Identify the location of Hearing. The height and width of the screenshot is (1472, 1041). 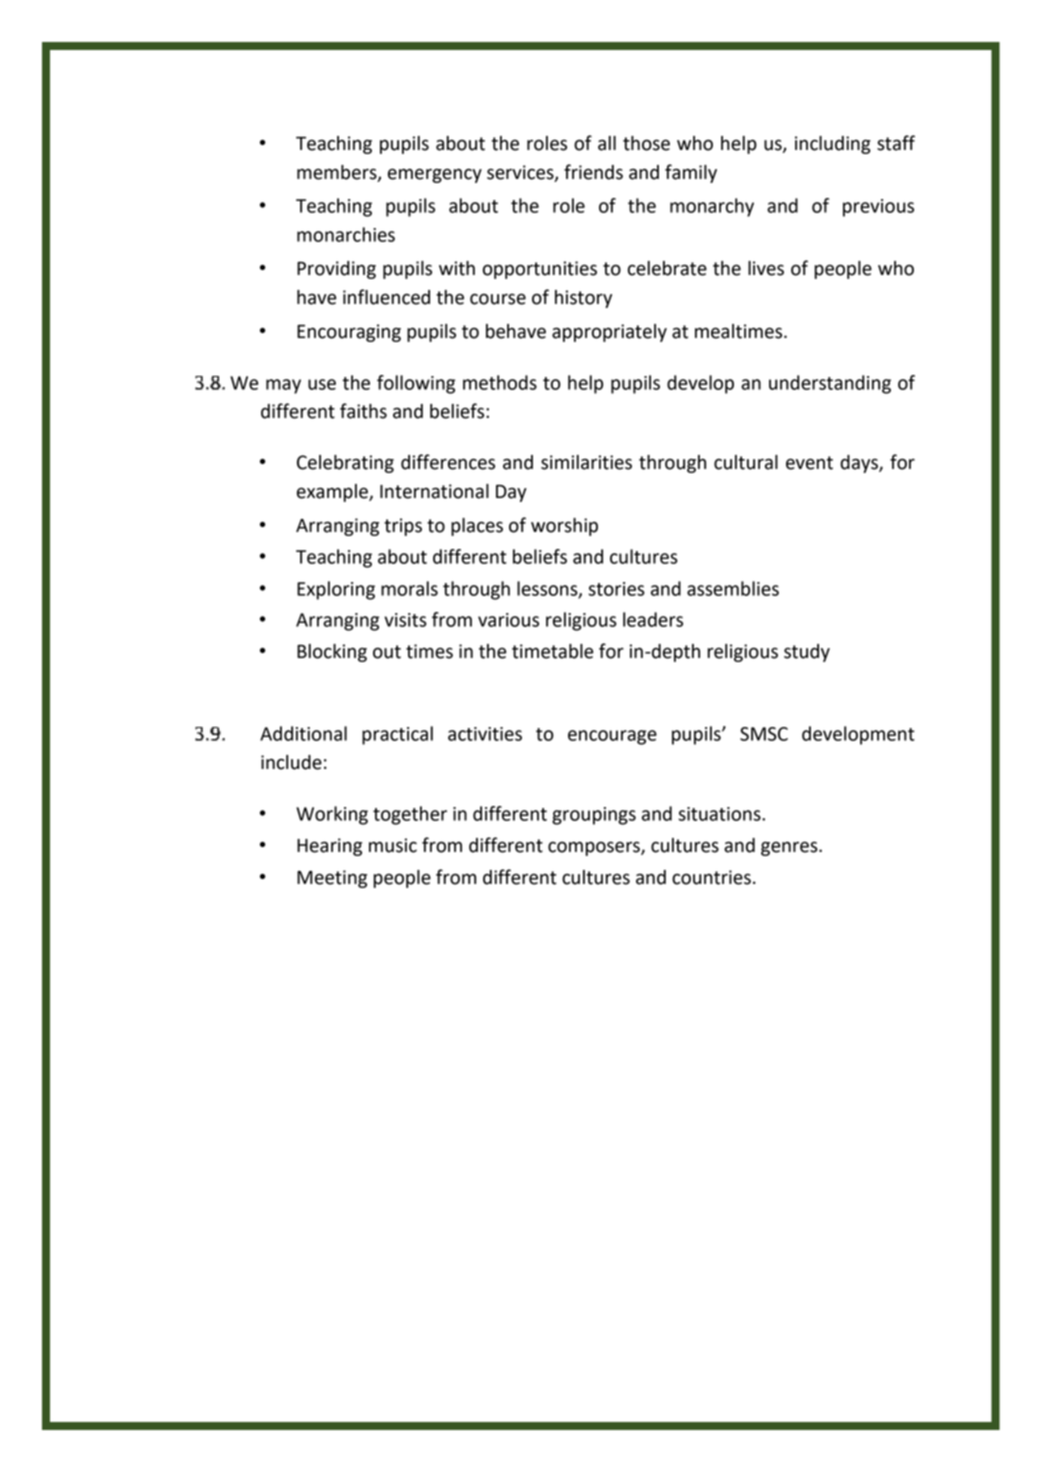
(329, 847).
